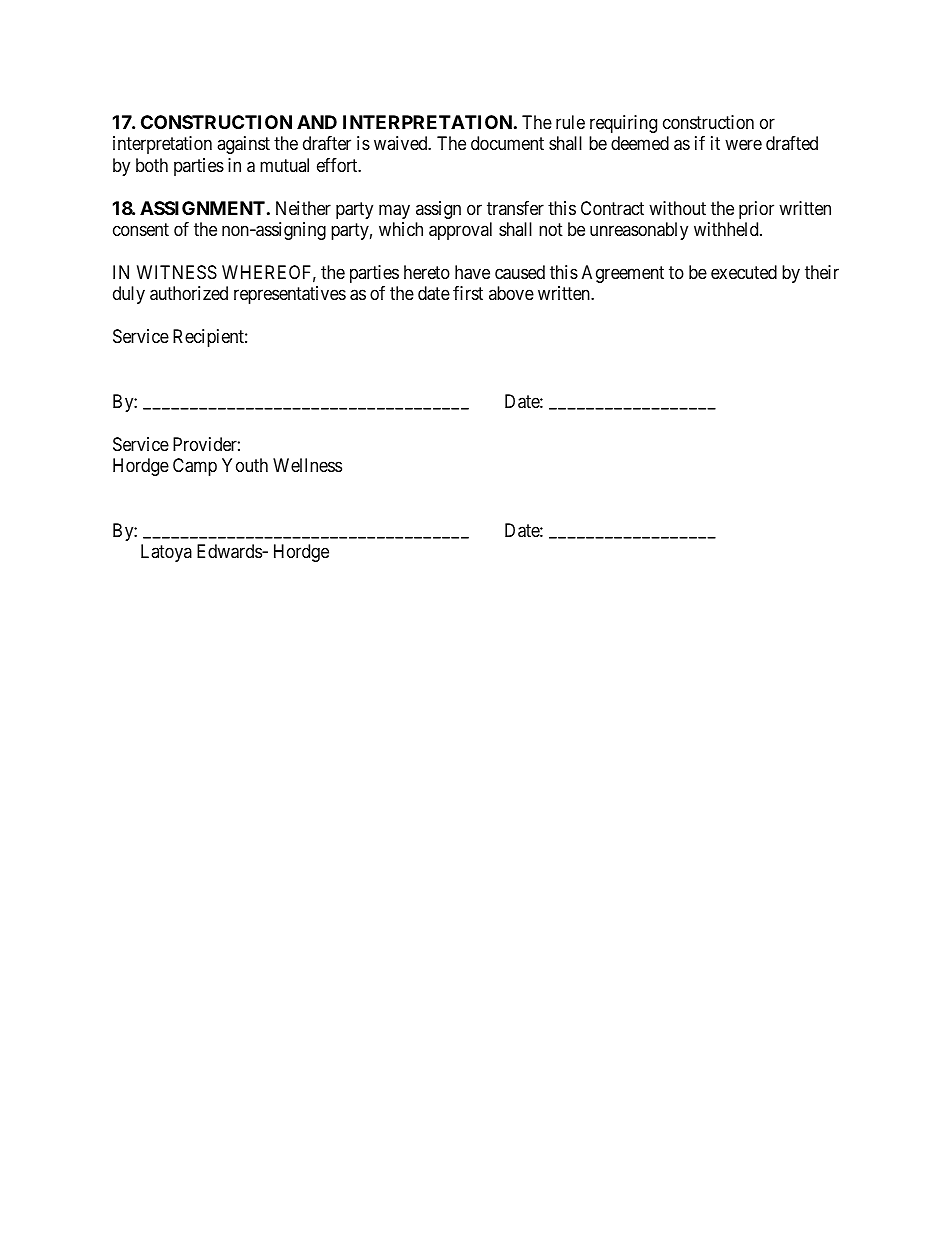 This screenshot has width=952, height=1233. What do you see at coordinates (195, 467) in the screenshot?
I see `Camp` at bounding box center [195, 467].
